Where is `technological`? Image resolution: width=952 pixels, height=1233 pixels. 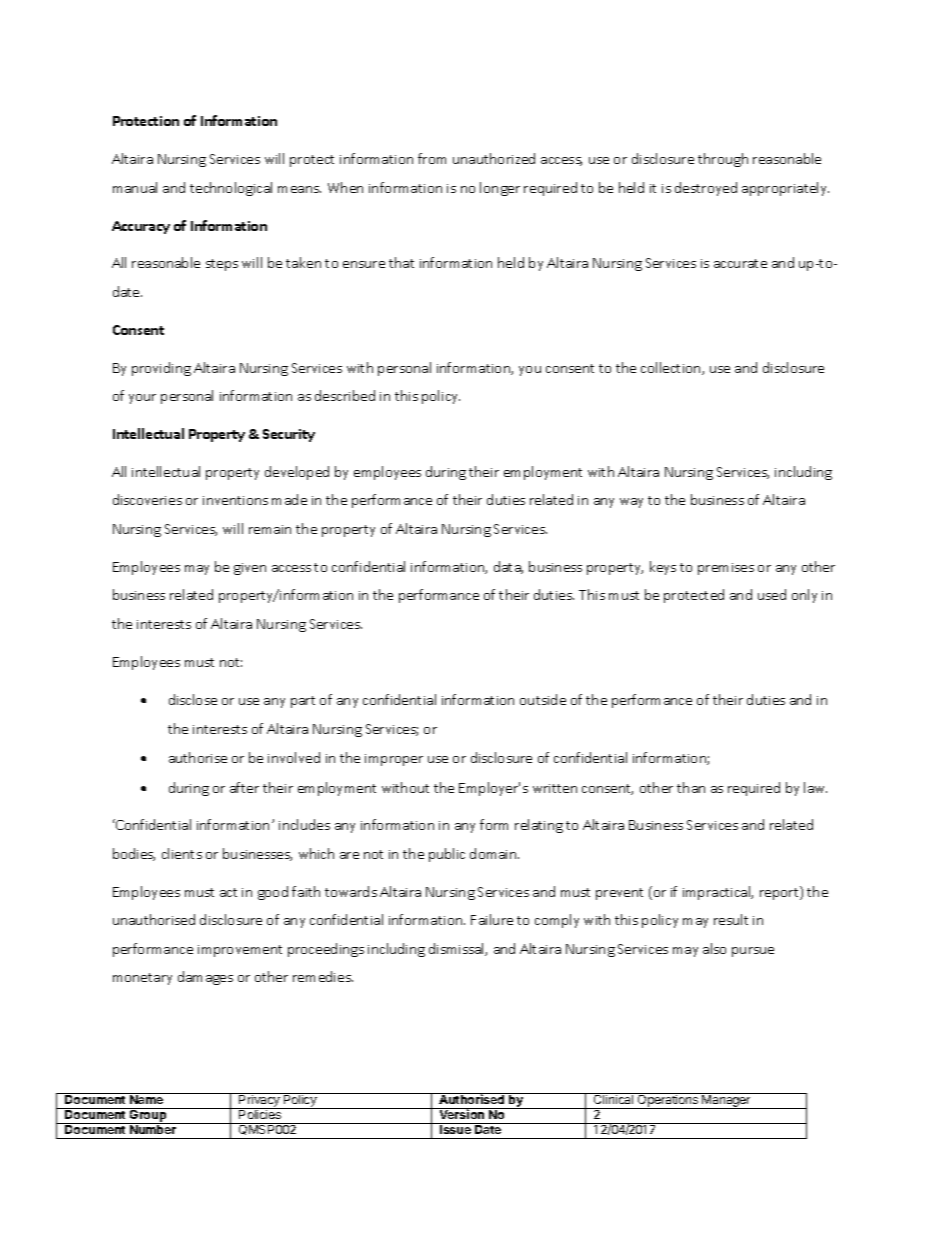 technological is located at coordinates (231, 189).
